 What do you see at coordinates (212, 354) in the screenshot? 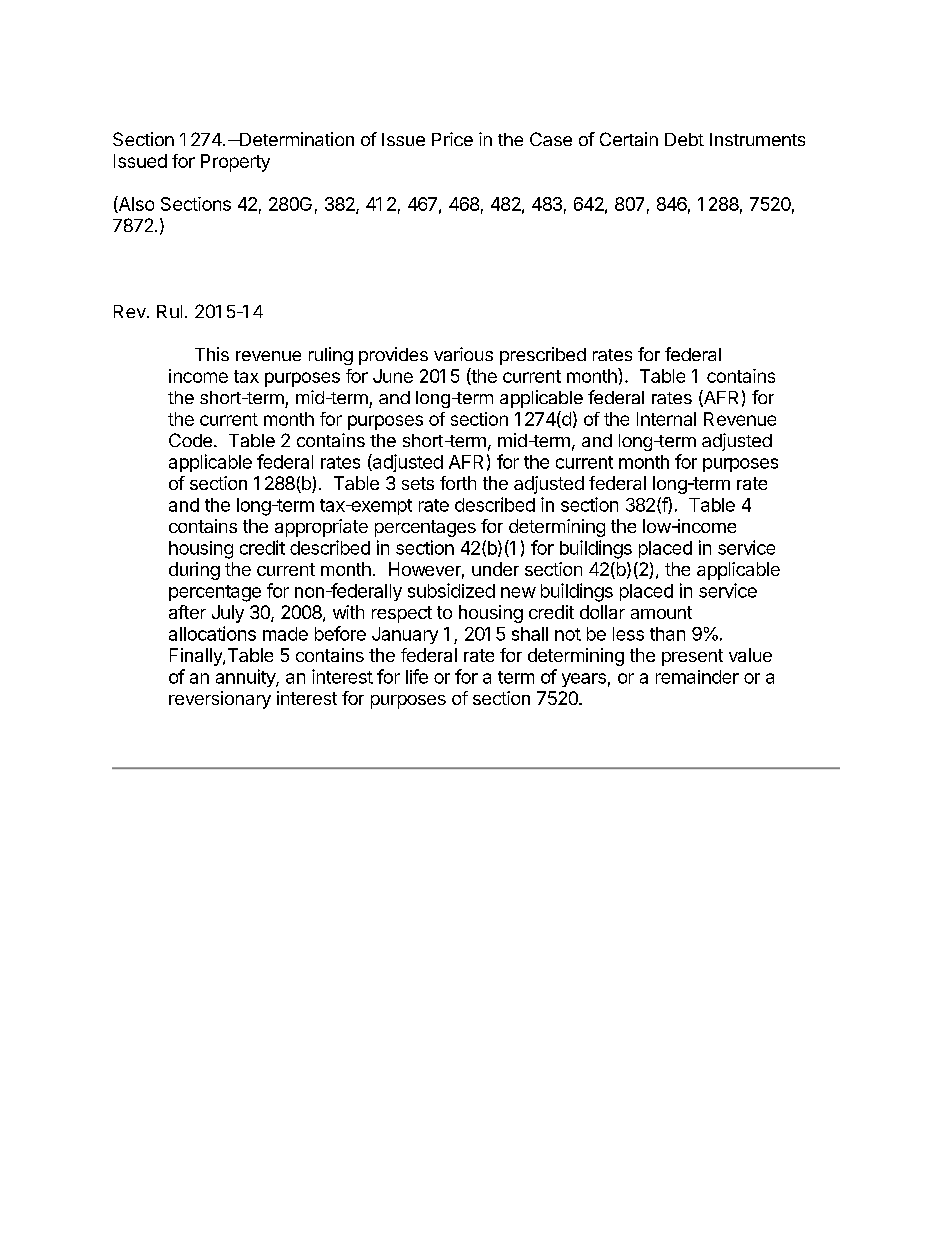
I see `This` at bounding box center [212, 354].
